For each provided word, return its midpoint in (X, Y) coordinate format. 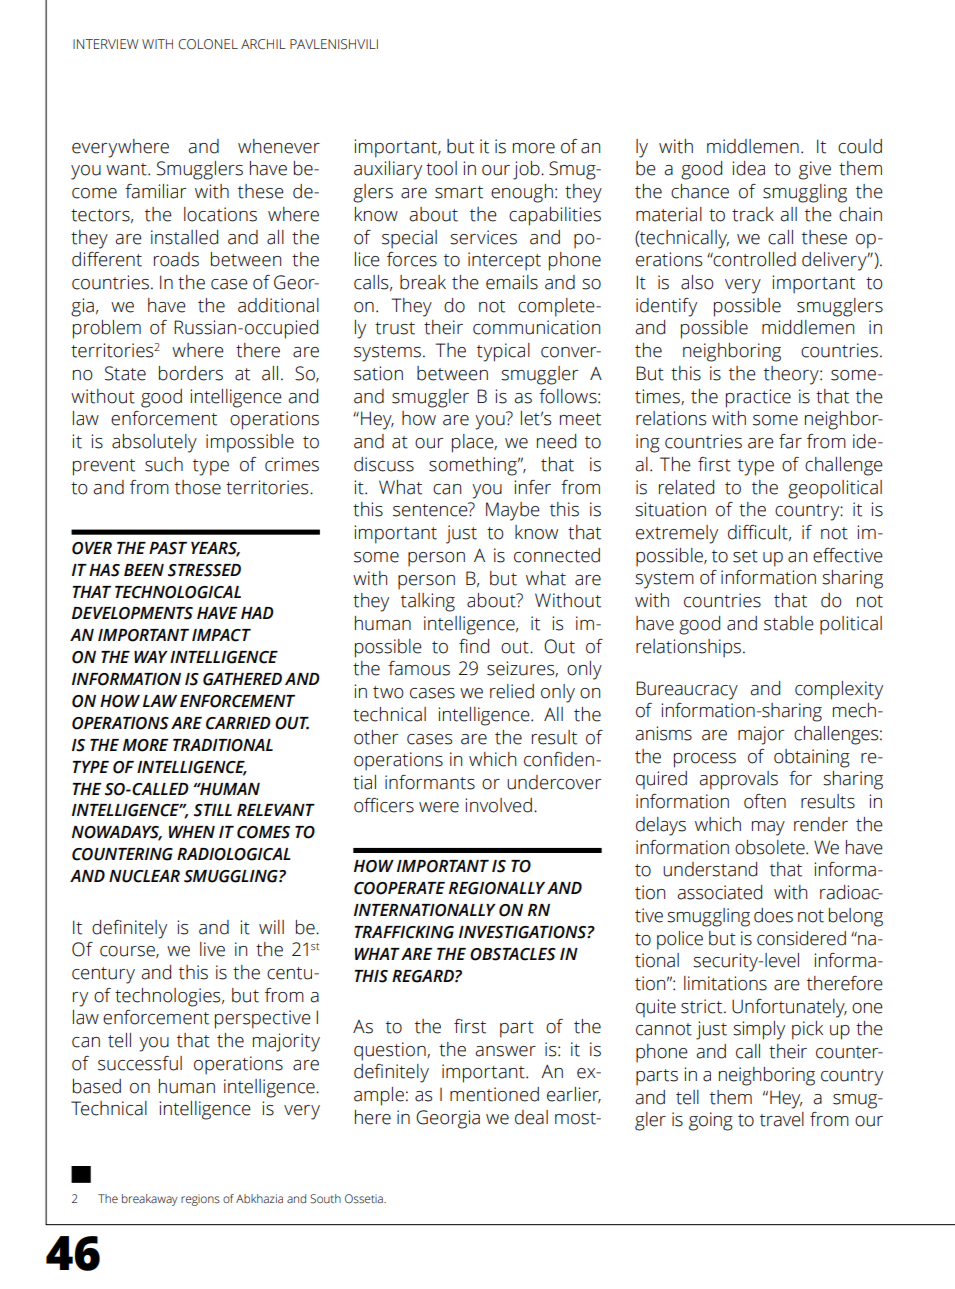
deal (531, 1117)
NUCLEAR (144, 876)
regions (200, 1200)
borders (191, 373)
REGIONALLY (497, 888)
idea (748, 168)
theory (792, 375)
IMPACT (221, 635)
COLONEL (208, 44)
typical (503, 352)
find (474, 646)
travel (782, 1119)
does (773, 915)
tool (441, 168)
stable (789, 623)
